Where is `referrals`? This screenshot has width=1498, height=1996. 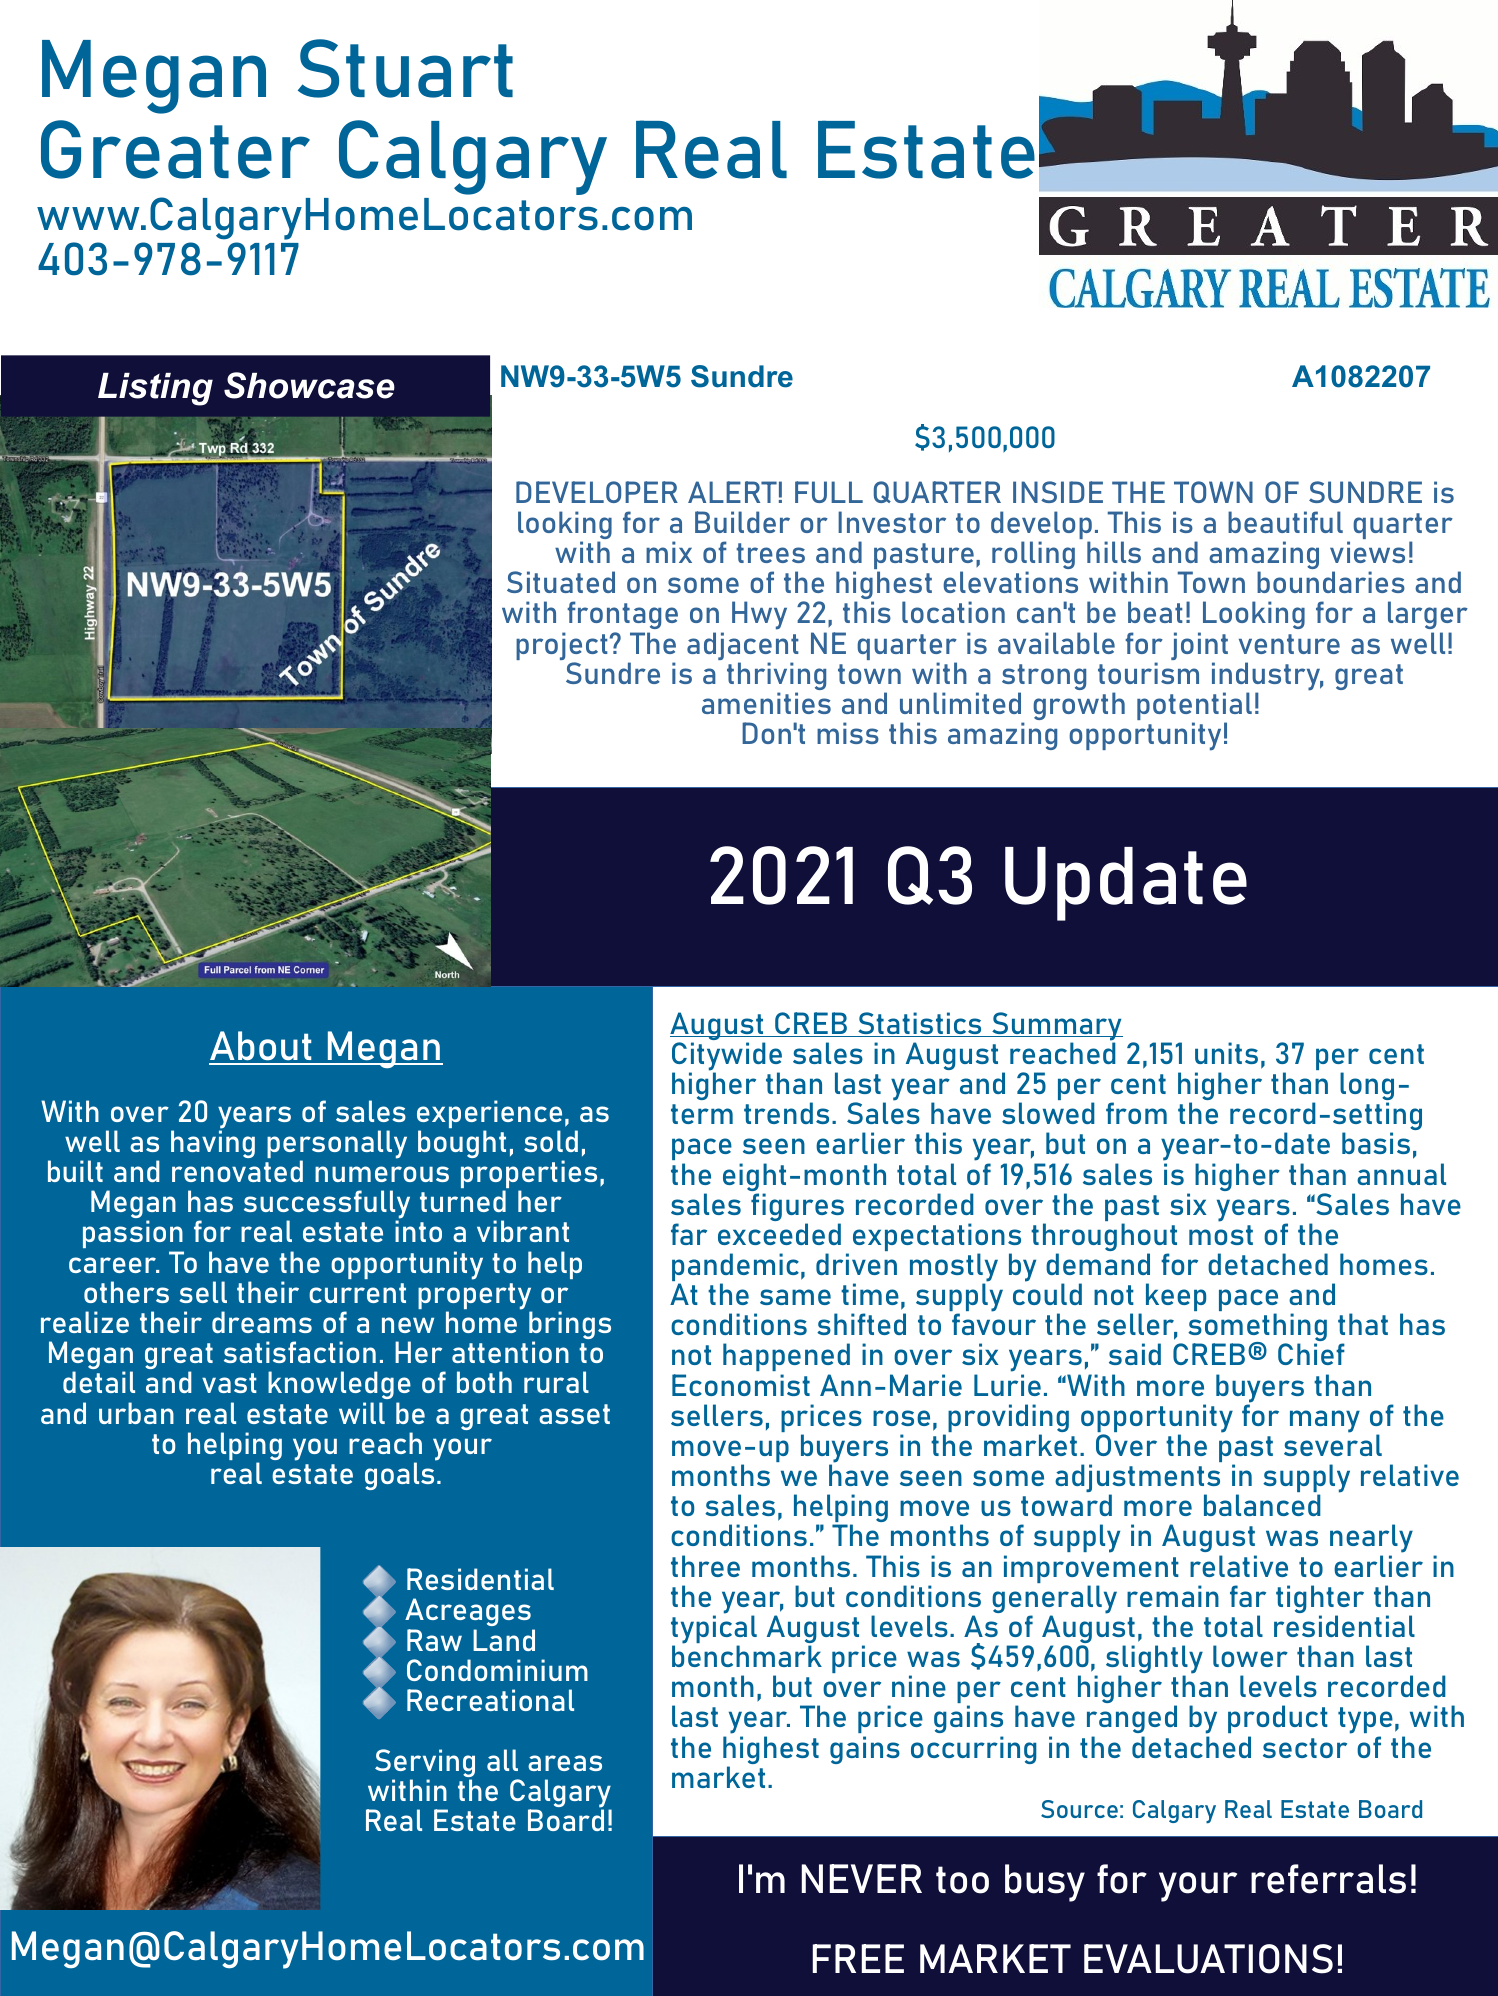
referrals is located at coordinates (1328, 1879).
